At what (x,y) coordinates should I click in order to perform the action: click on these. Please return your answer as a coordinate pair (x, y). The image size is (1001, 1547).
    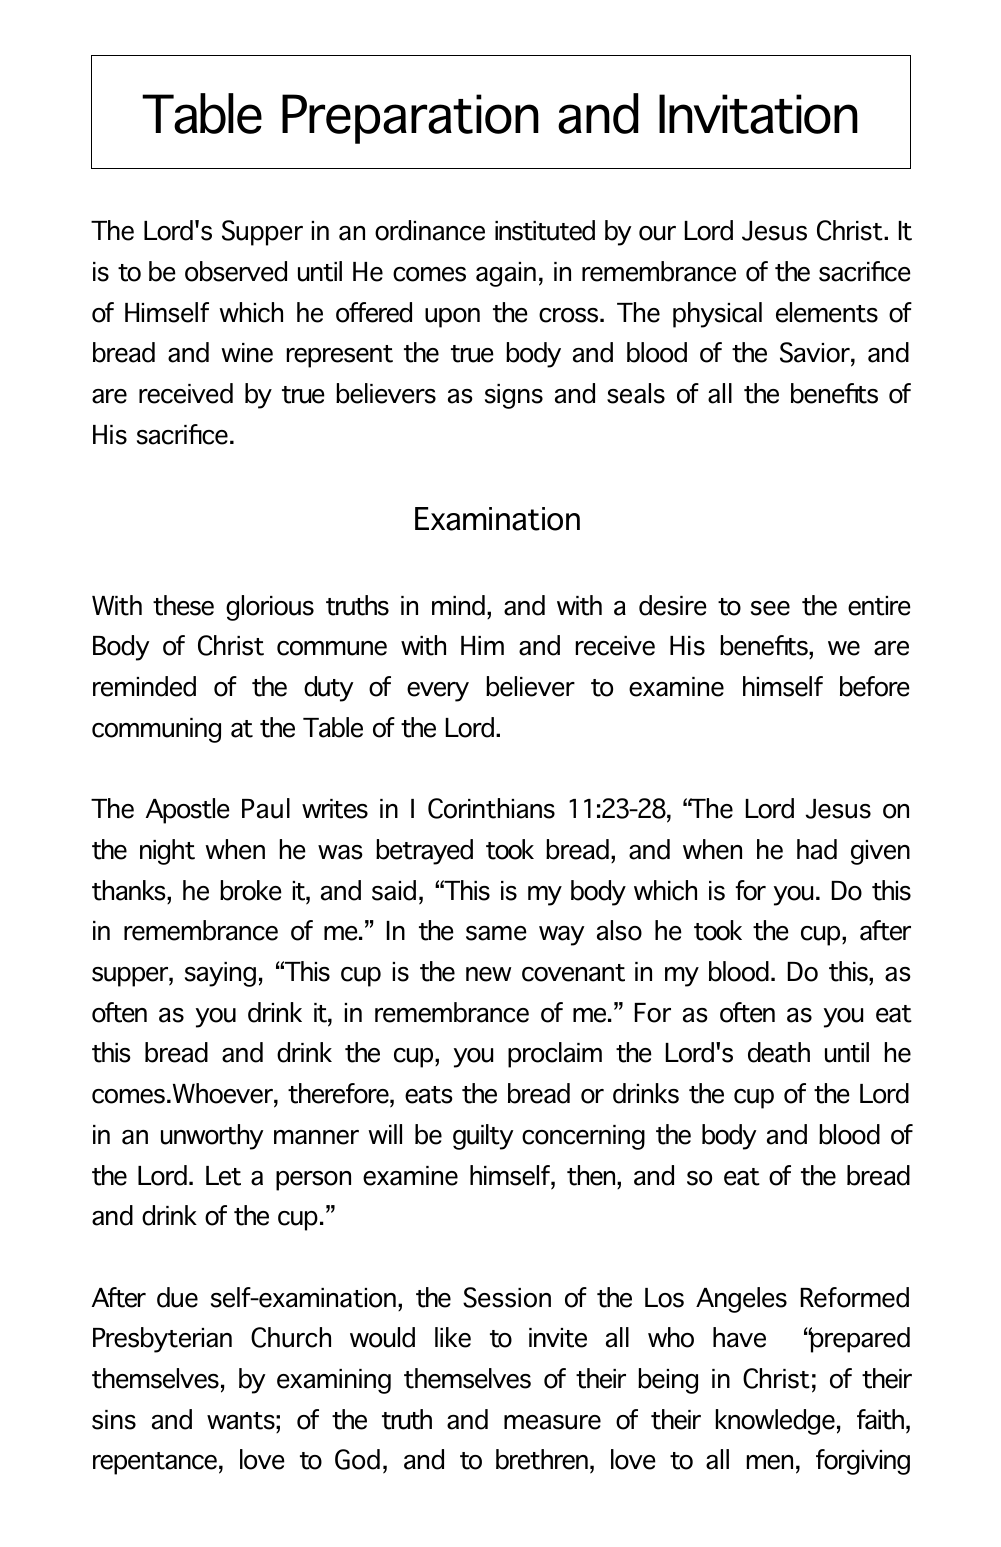
    Looking at the image, I should click on (183, 605).
